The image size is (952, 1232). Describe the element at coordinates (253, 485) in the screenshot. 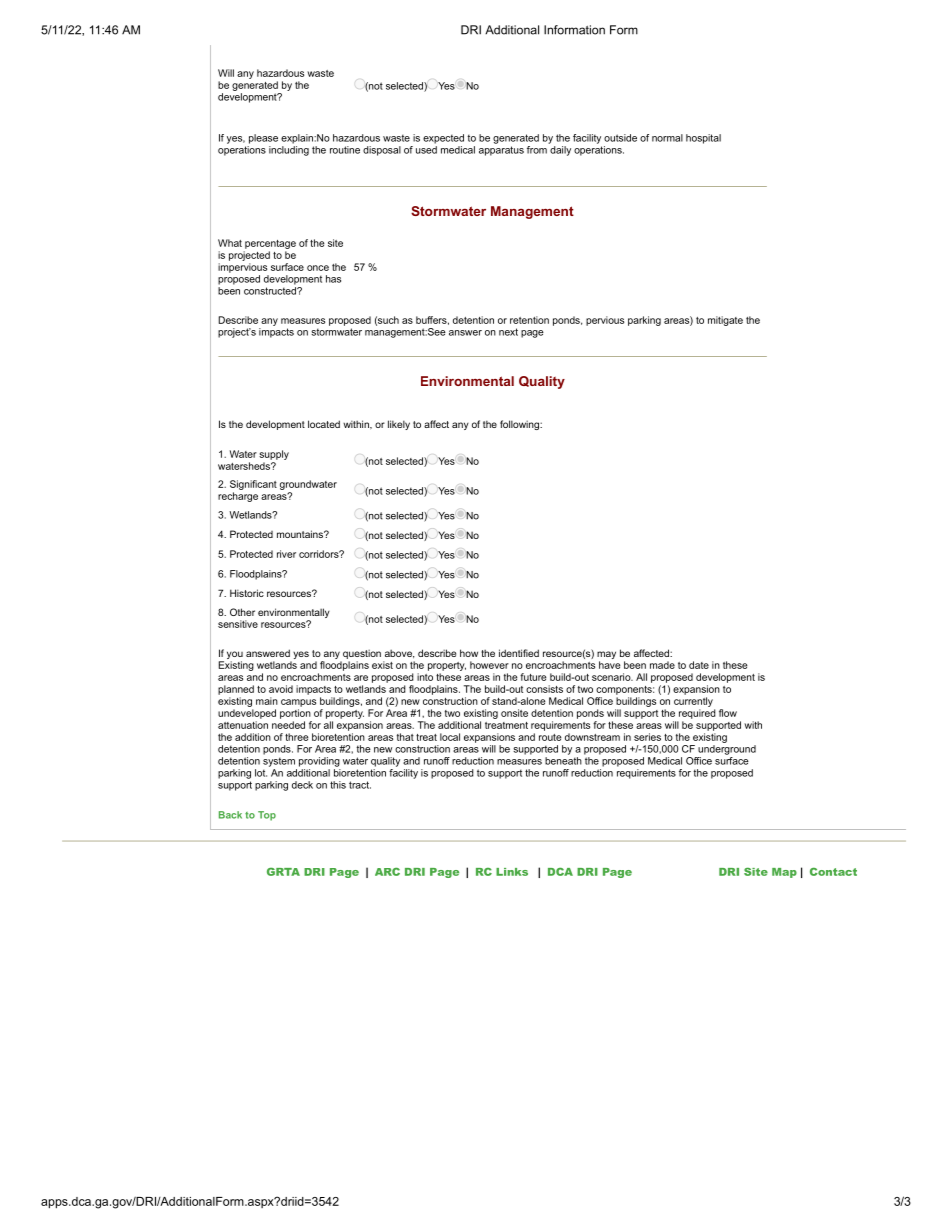

I see `Significant` at that location.
